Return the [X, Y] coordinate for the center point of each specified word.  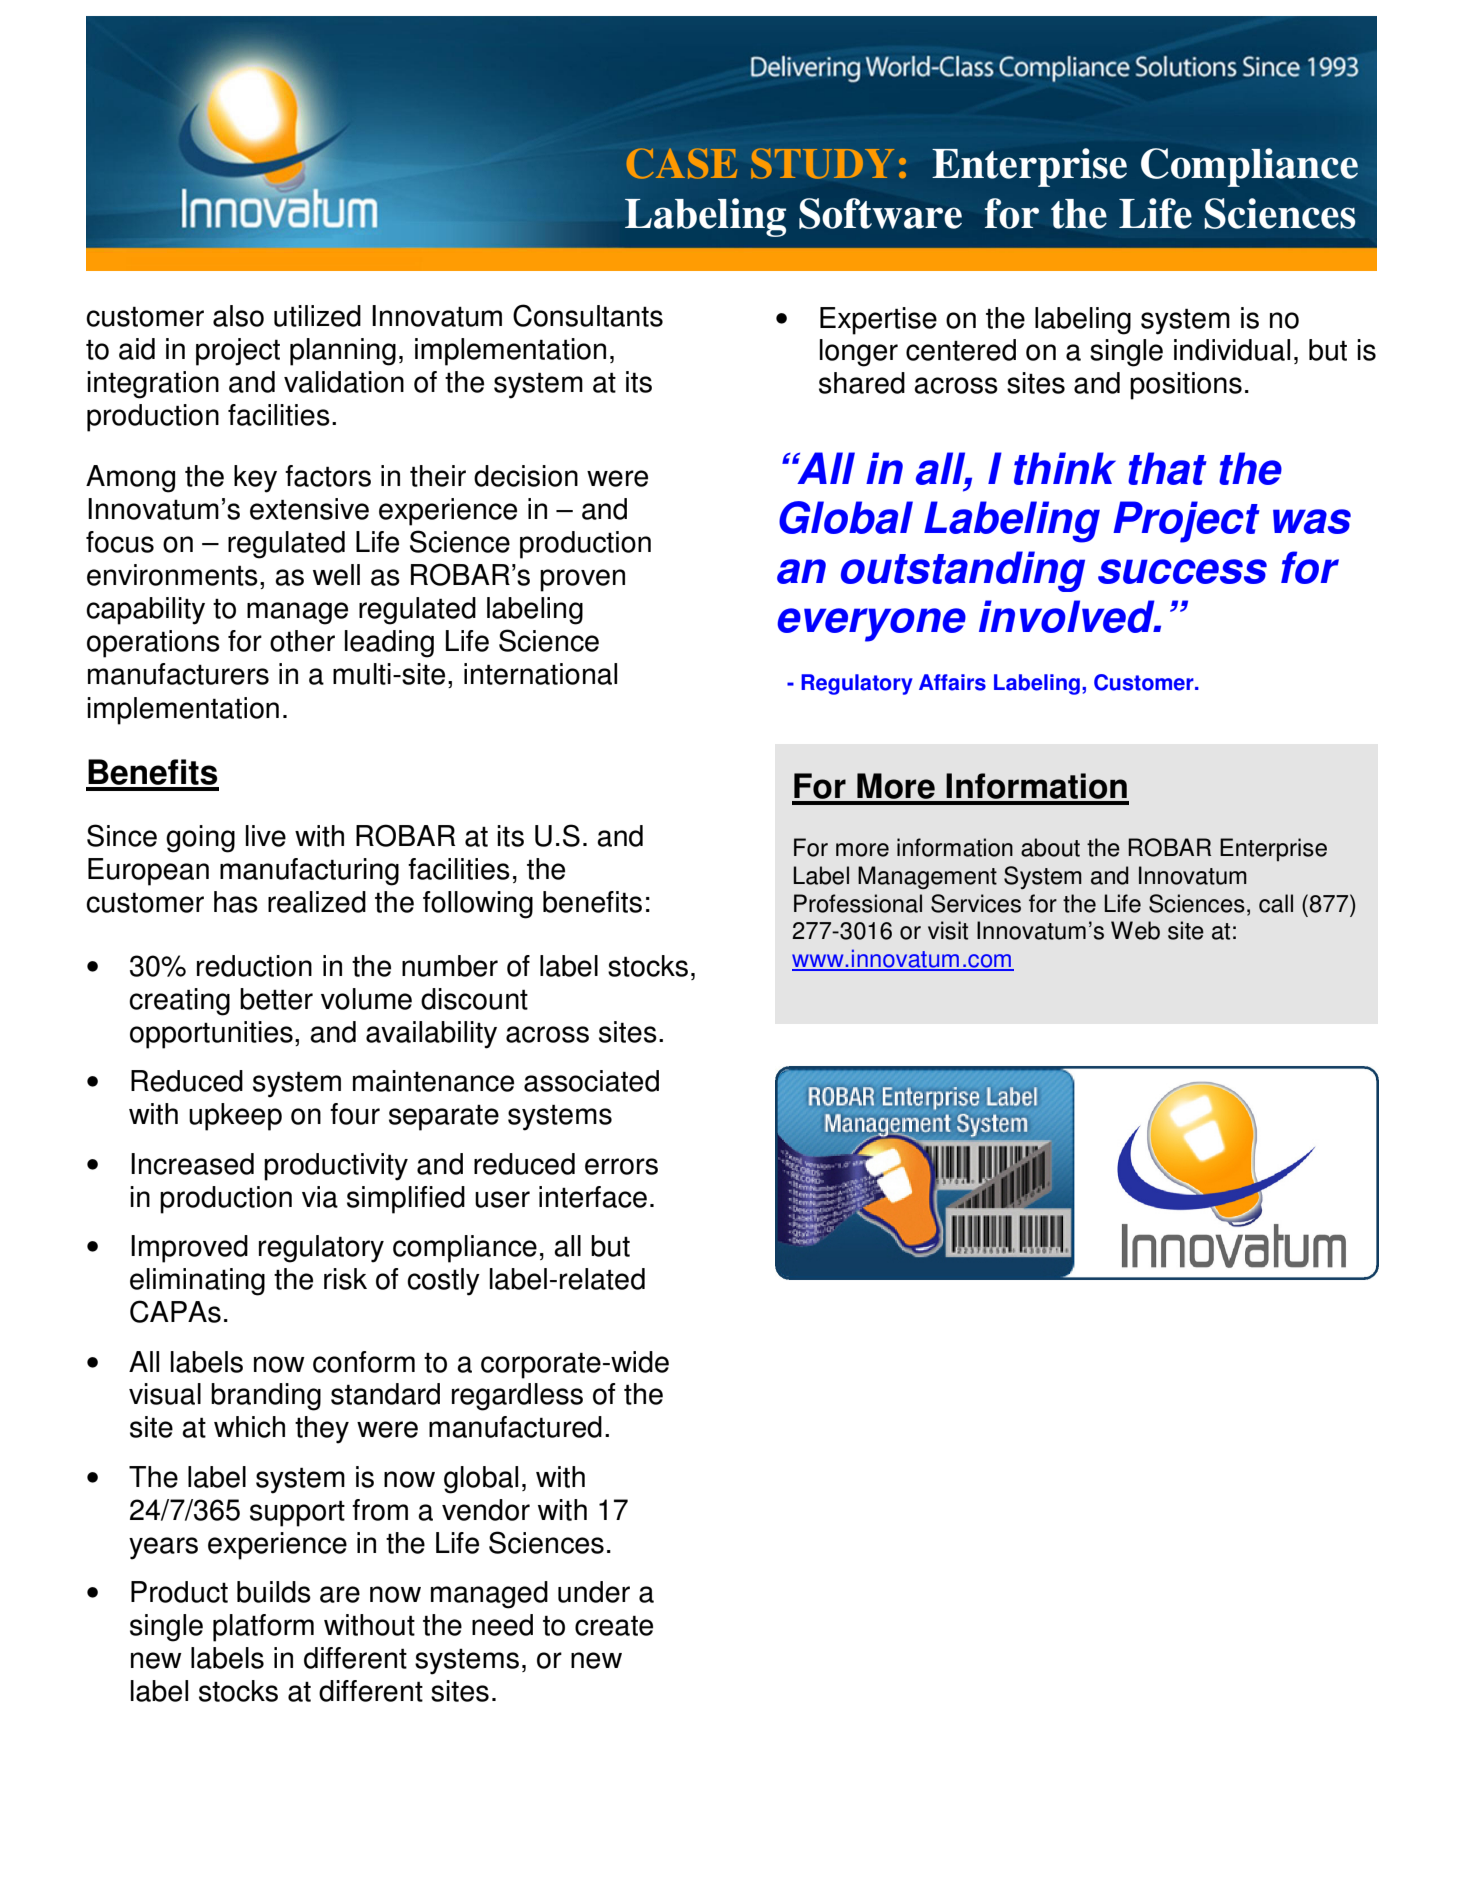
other [302, 641]
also [238, 316]
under [594, 1592]
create [614, 1625]
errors [621, 1166]
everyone [871, 625]
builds [274, 1592]
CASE [682, 163]
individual [1232, 350]
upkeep [235, 1117]
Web [1135, 930]
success [1182, 571]
